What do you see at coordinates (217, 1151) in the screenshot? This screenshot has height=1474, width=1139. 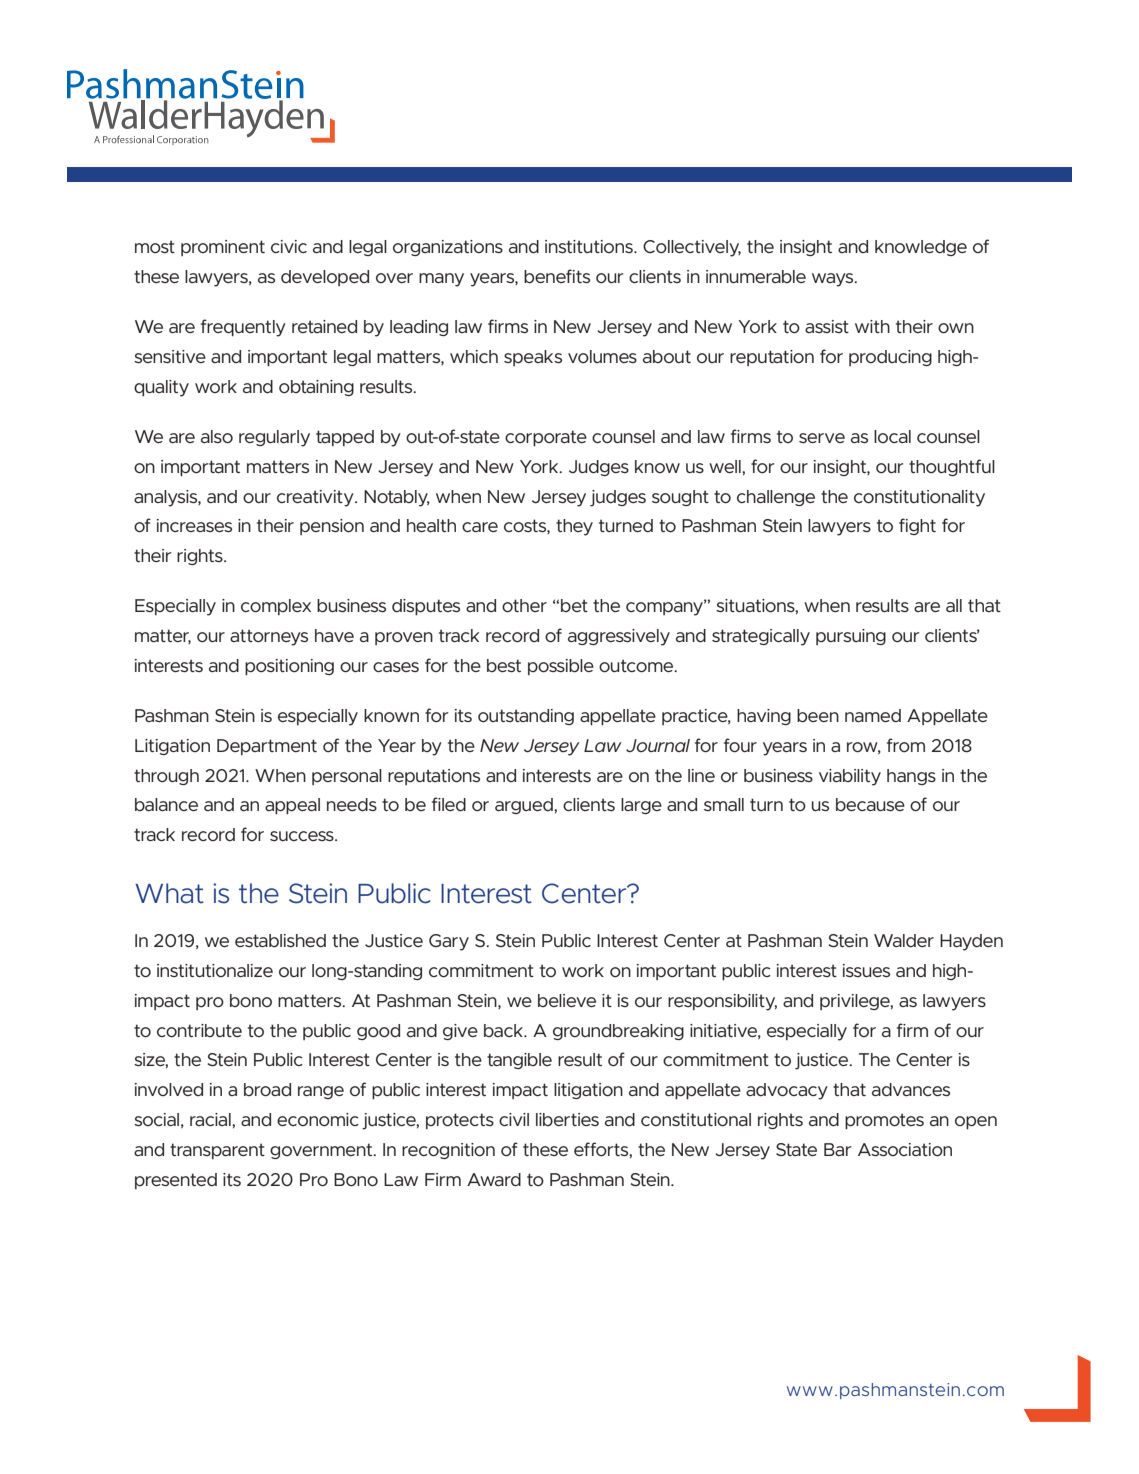 I see `transparent` at bounding box center [217, 1151].
